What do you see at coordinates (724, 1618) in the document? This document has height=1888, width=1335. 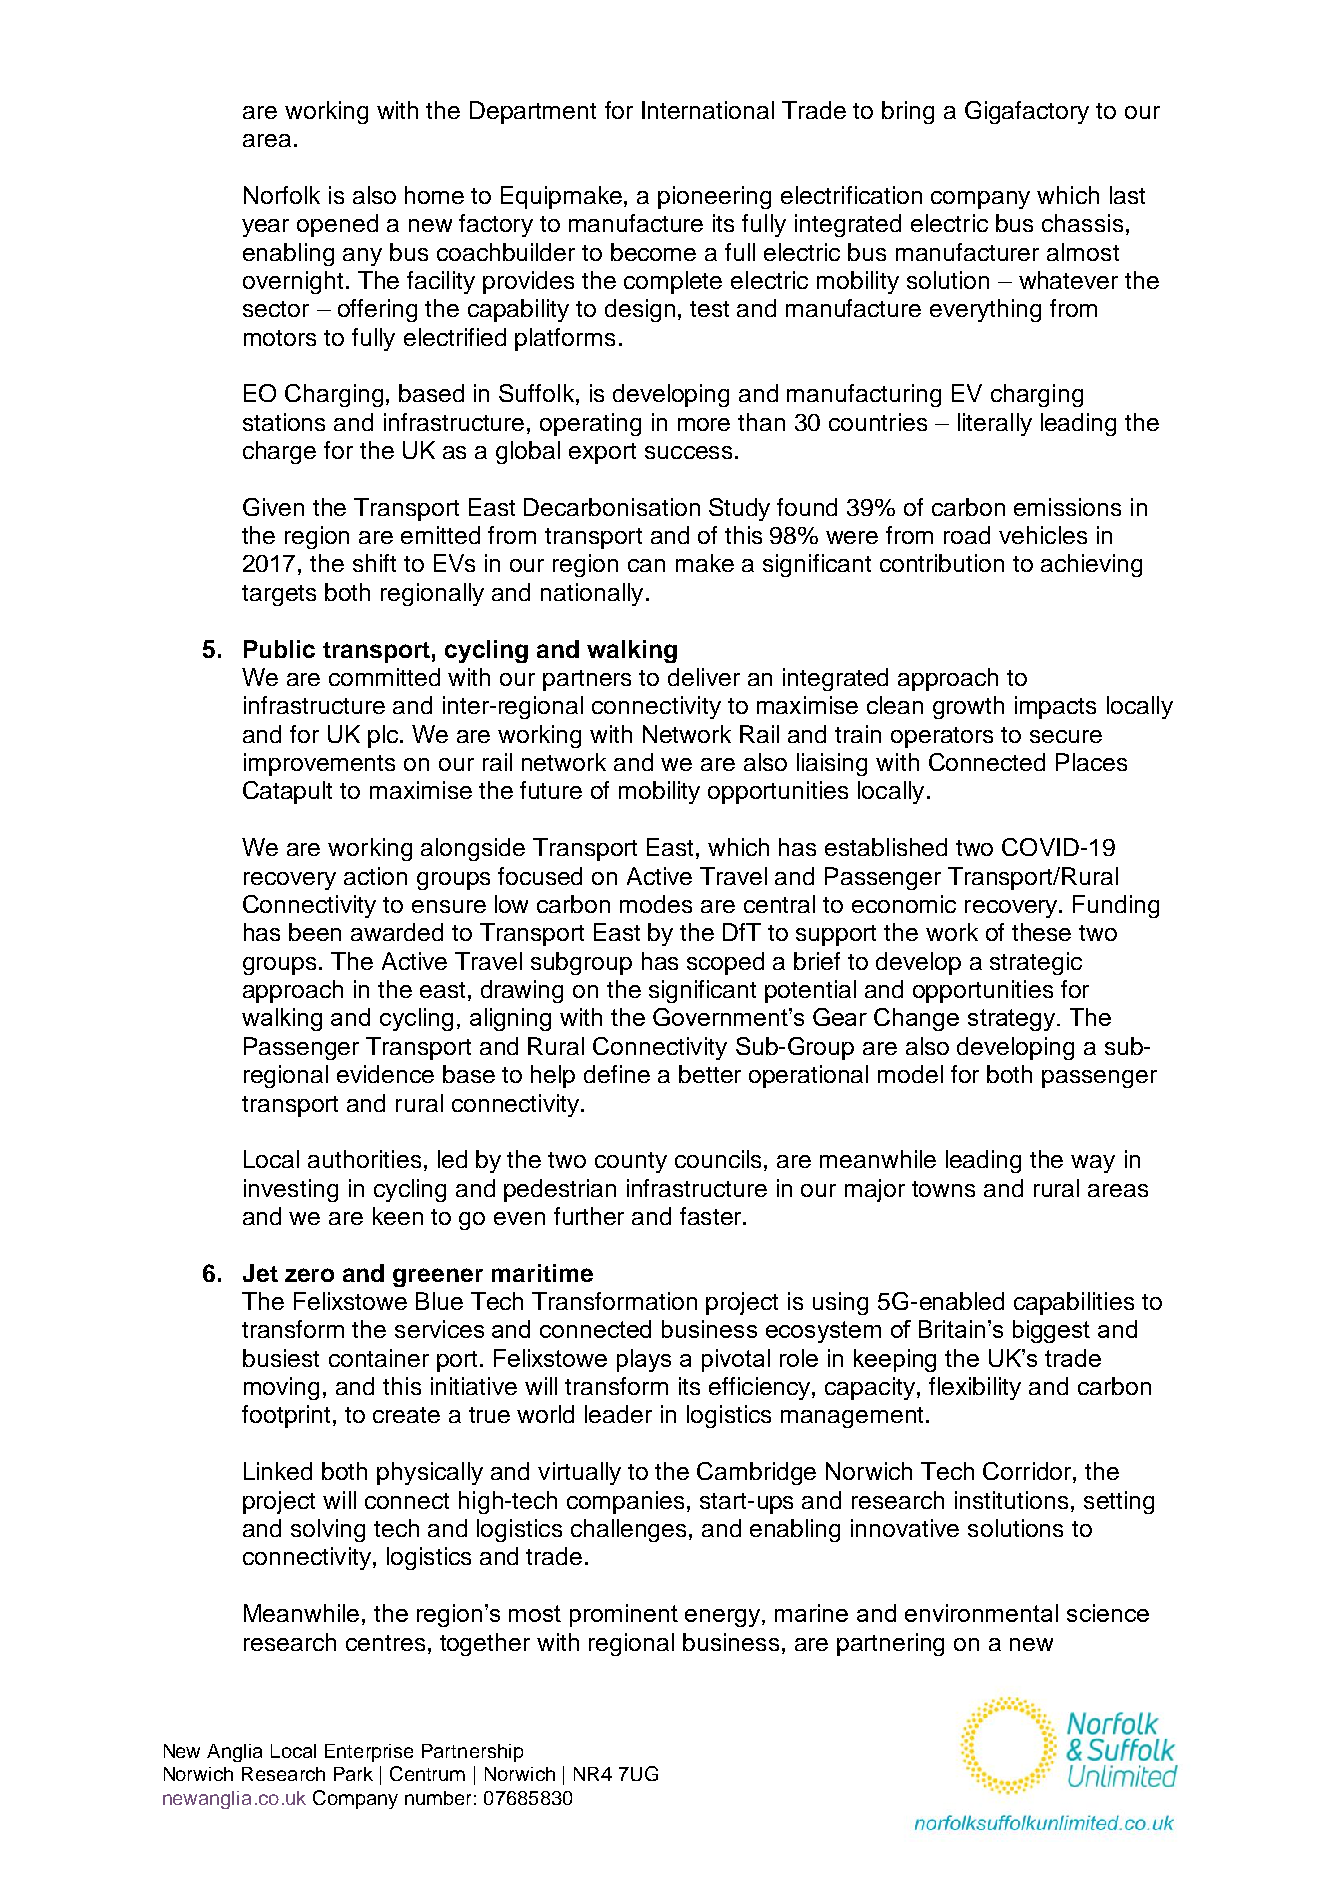 I see `energy` at bounding box center [724, 1618].
